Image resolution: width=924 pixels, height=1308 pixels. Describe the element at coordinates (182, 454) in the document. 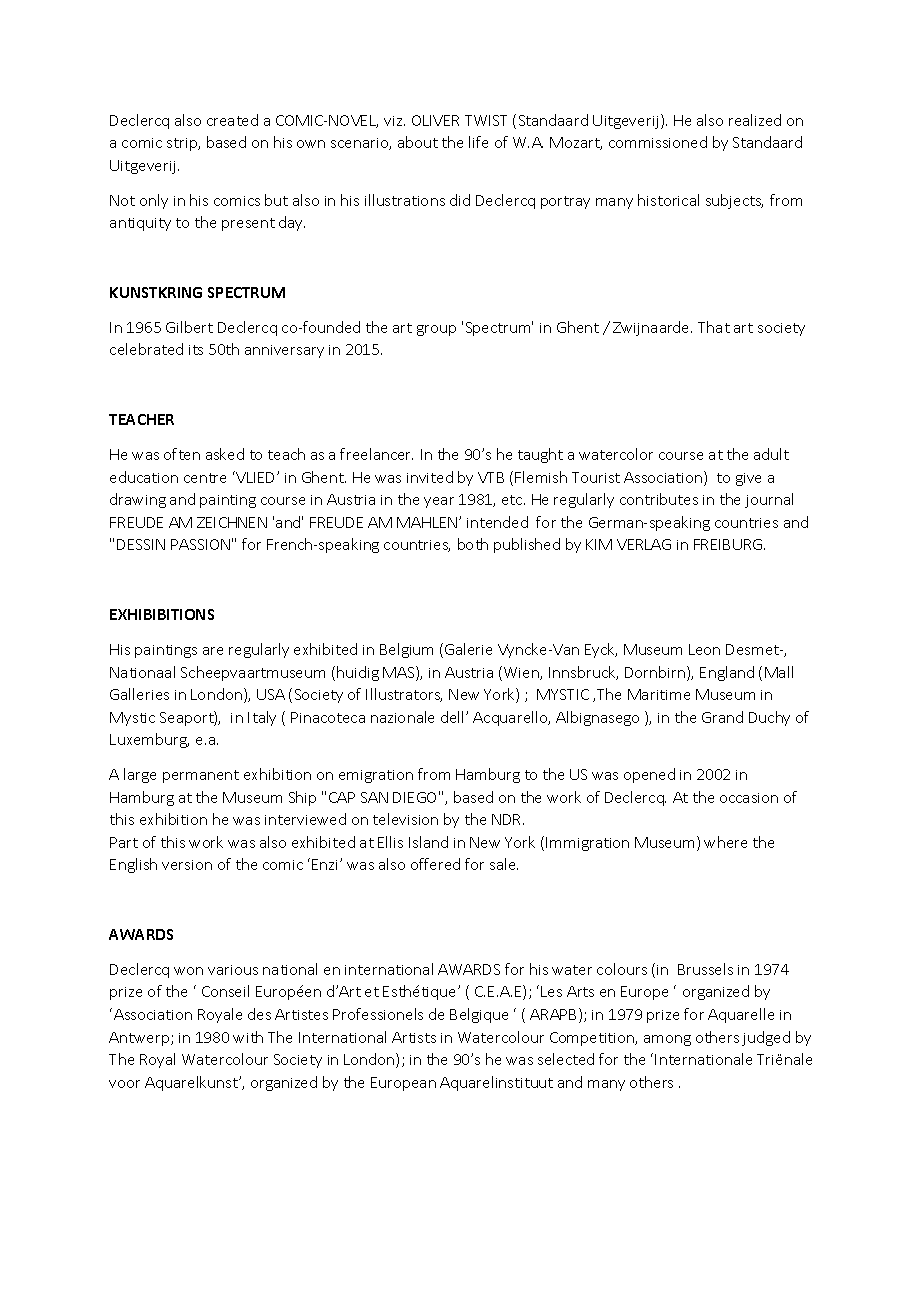

I see `often` at that location.
